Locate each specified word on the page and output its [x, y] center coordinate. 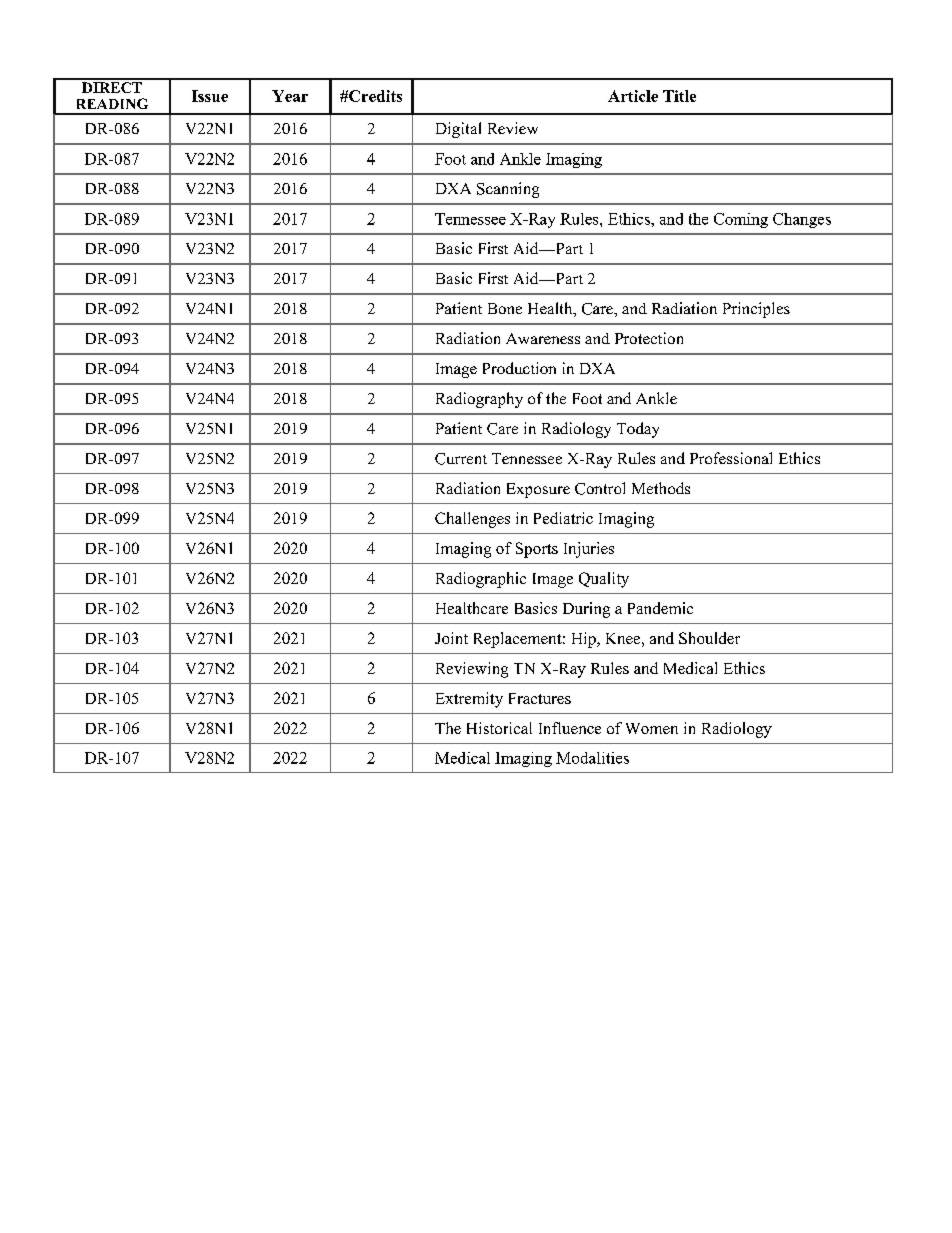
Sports [537, 550]
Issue [210, 96]
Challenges [472, 520]
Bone [505, 308]
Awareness [543, 338]
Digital [458, 130]
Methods [661, 488]
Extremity [469, 700]
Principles [756, 310]
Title [679, 96]
